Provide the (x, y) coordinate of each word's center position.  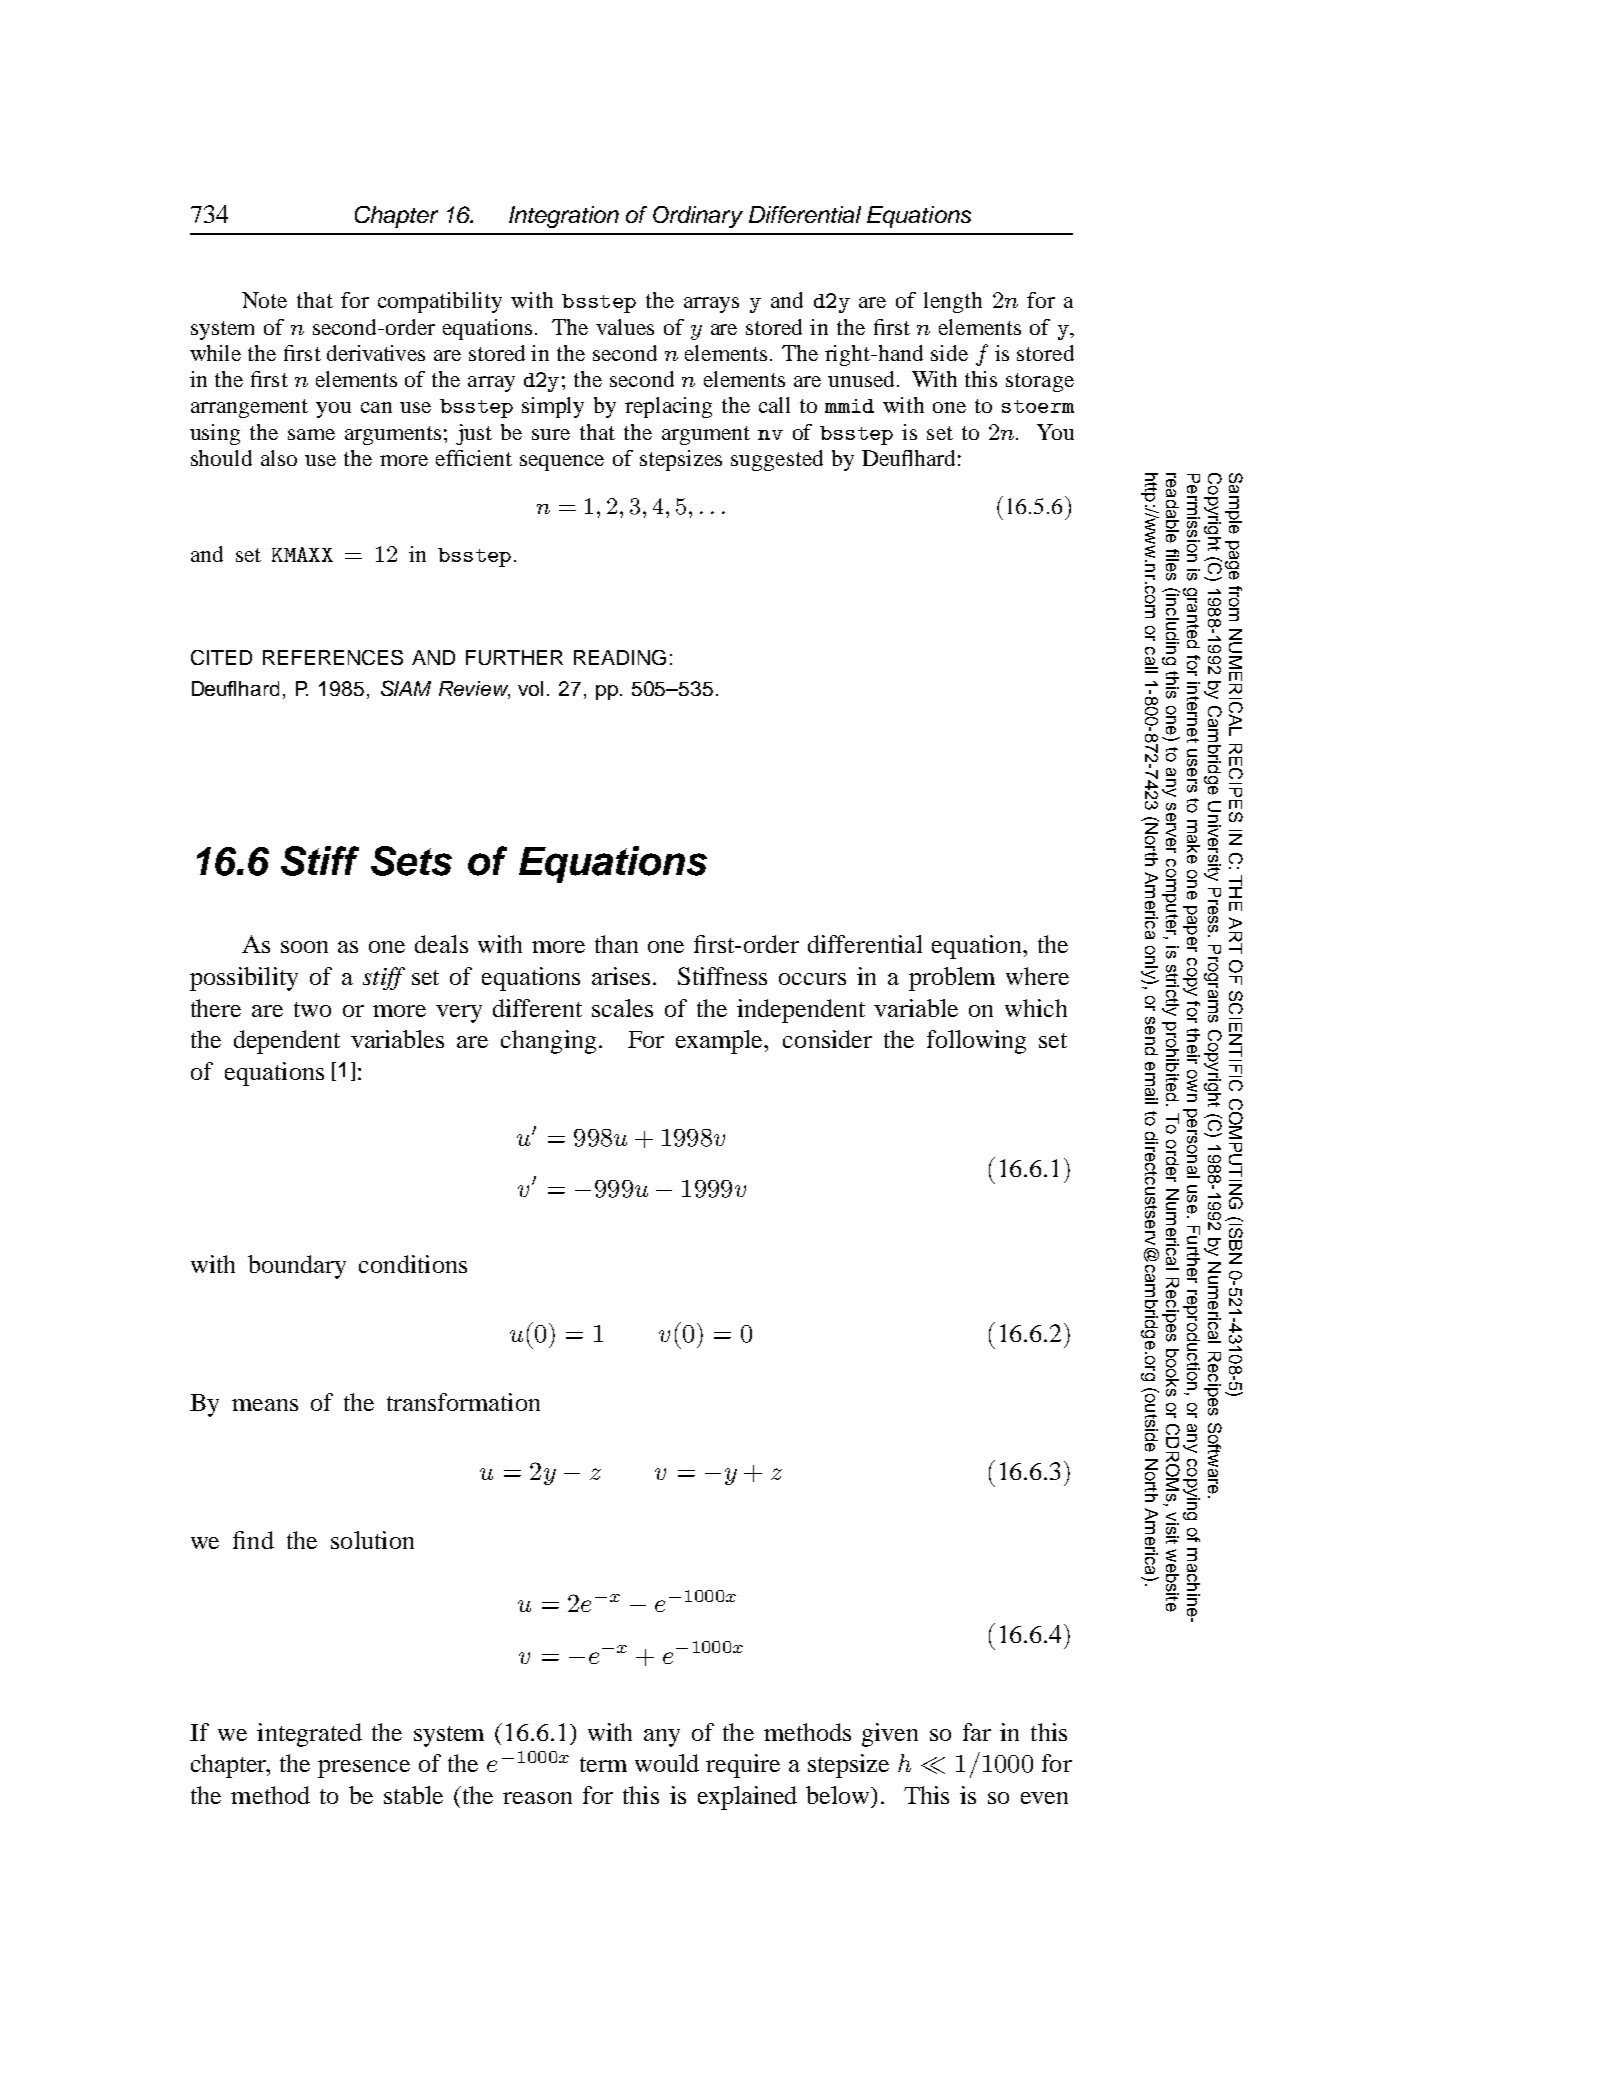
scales (622, 1008)
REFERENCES (333, 657)
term (603, 1764)
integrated (309, 1735)
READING (620, 657)
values (625, 327)
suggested (777, 460)
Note (264, 300)
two (312, 1009)
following (976, 1042)
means (265, 1405)
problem (952, 979)
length (953, 302)
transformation (463, 1402)
